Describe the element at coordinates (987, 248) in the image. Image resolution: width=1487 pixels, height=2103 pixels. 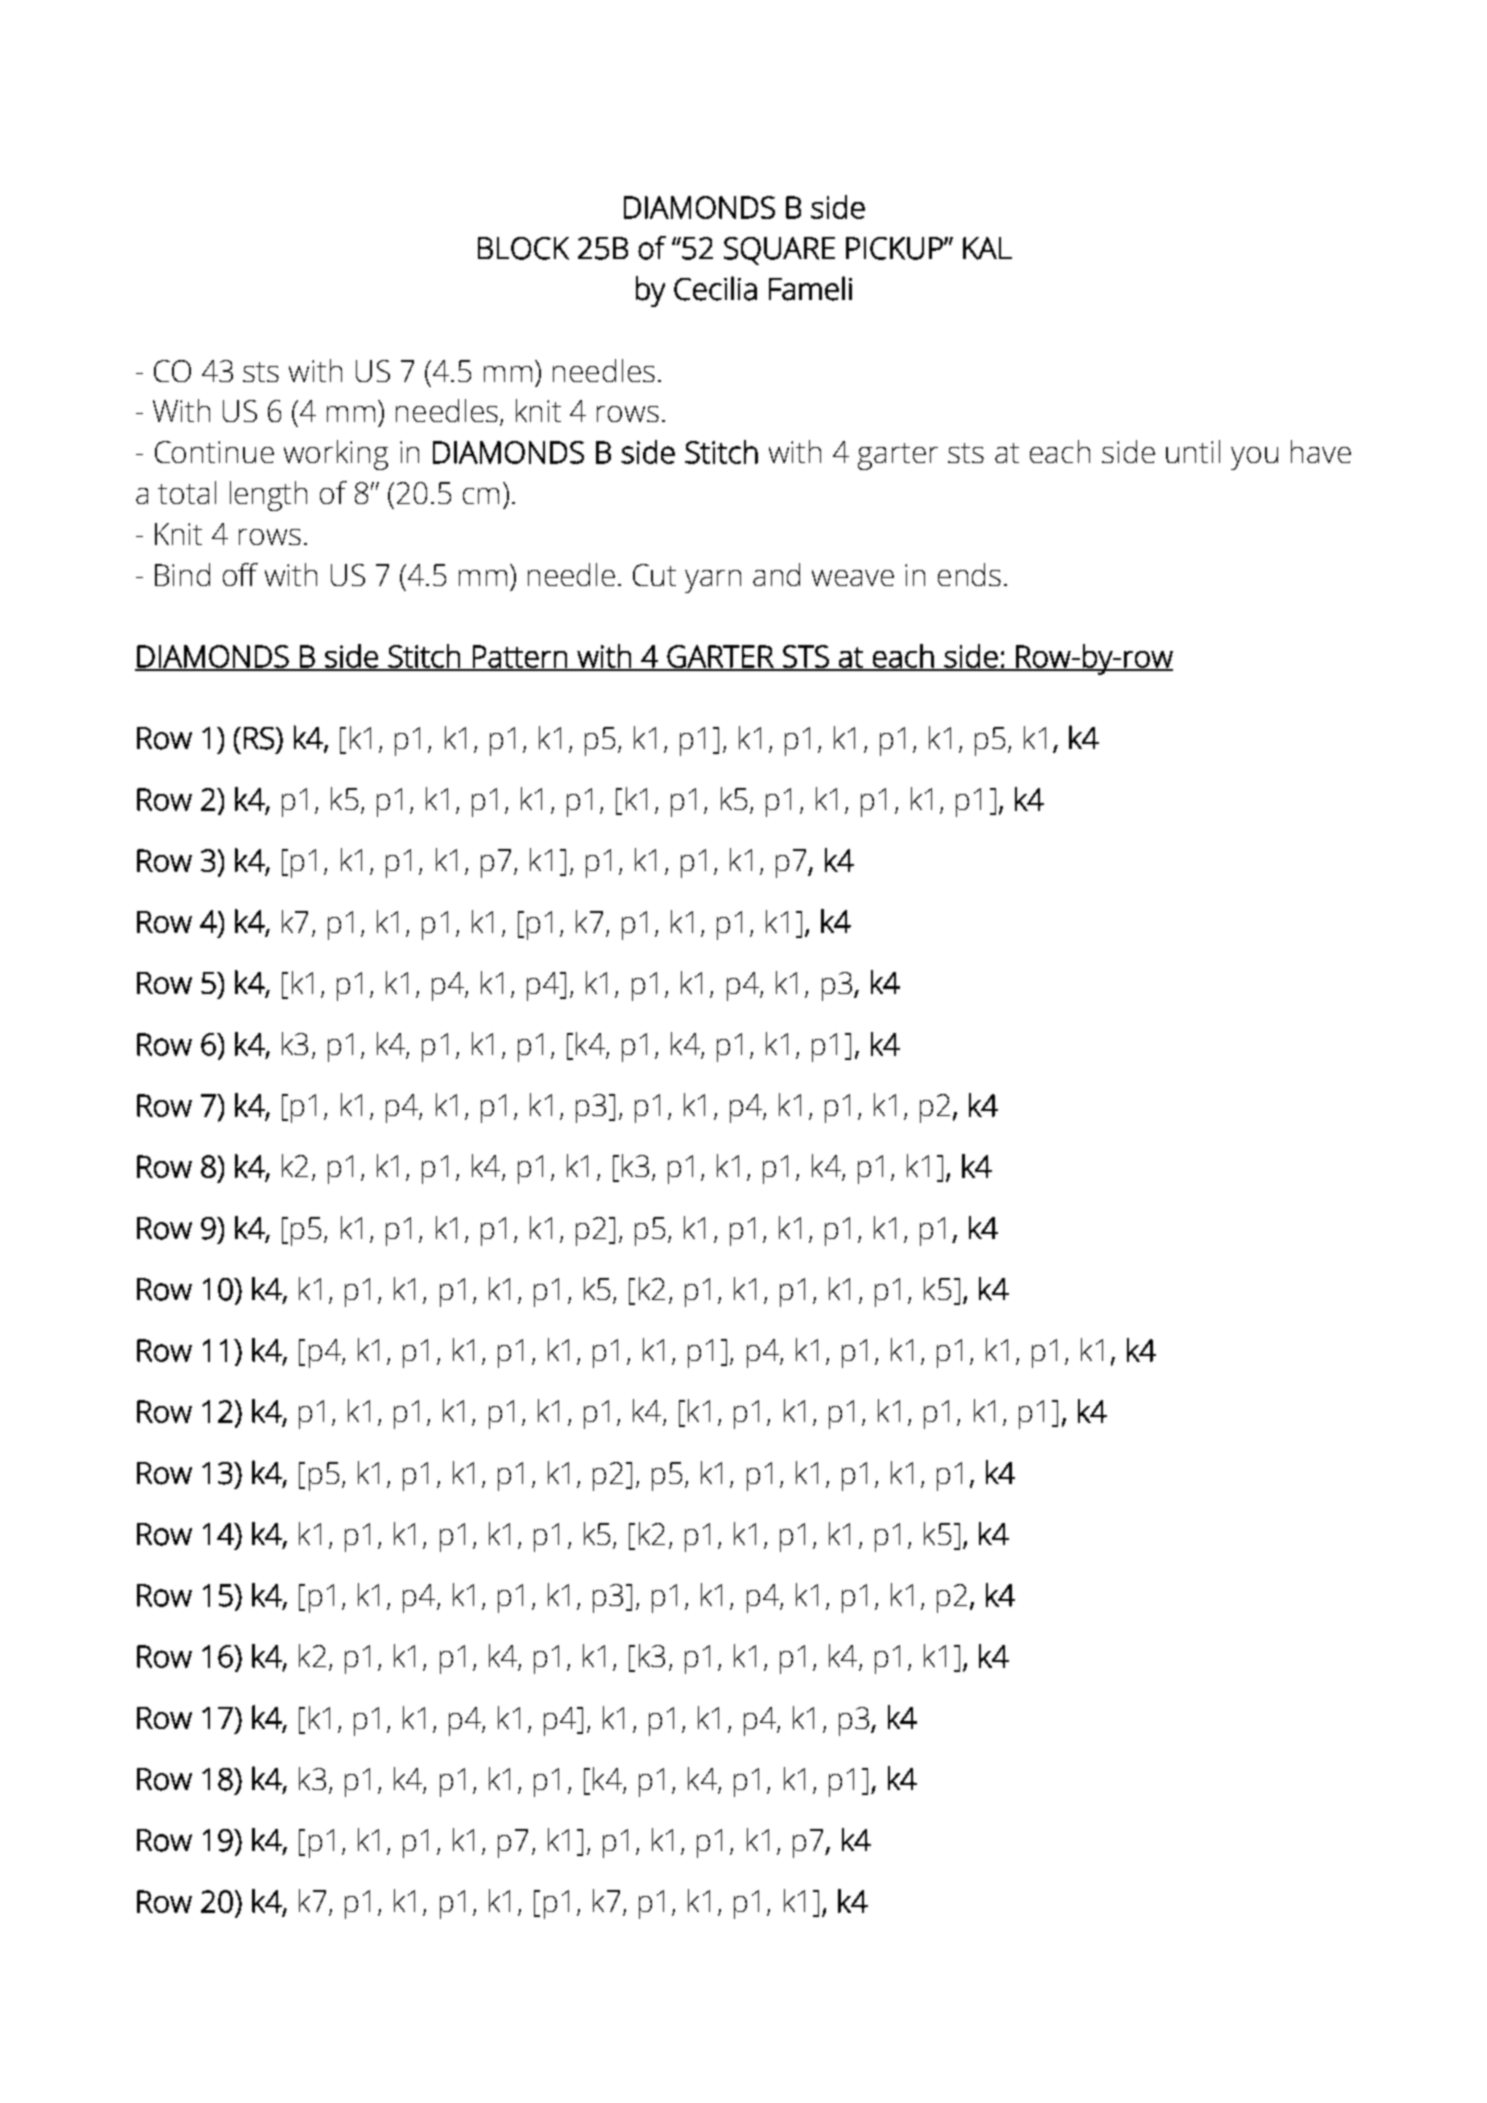
I see `KAL` at that location.
